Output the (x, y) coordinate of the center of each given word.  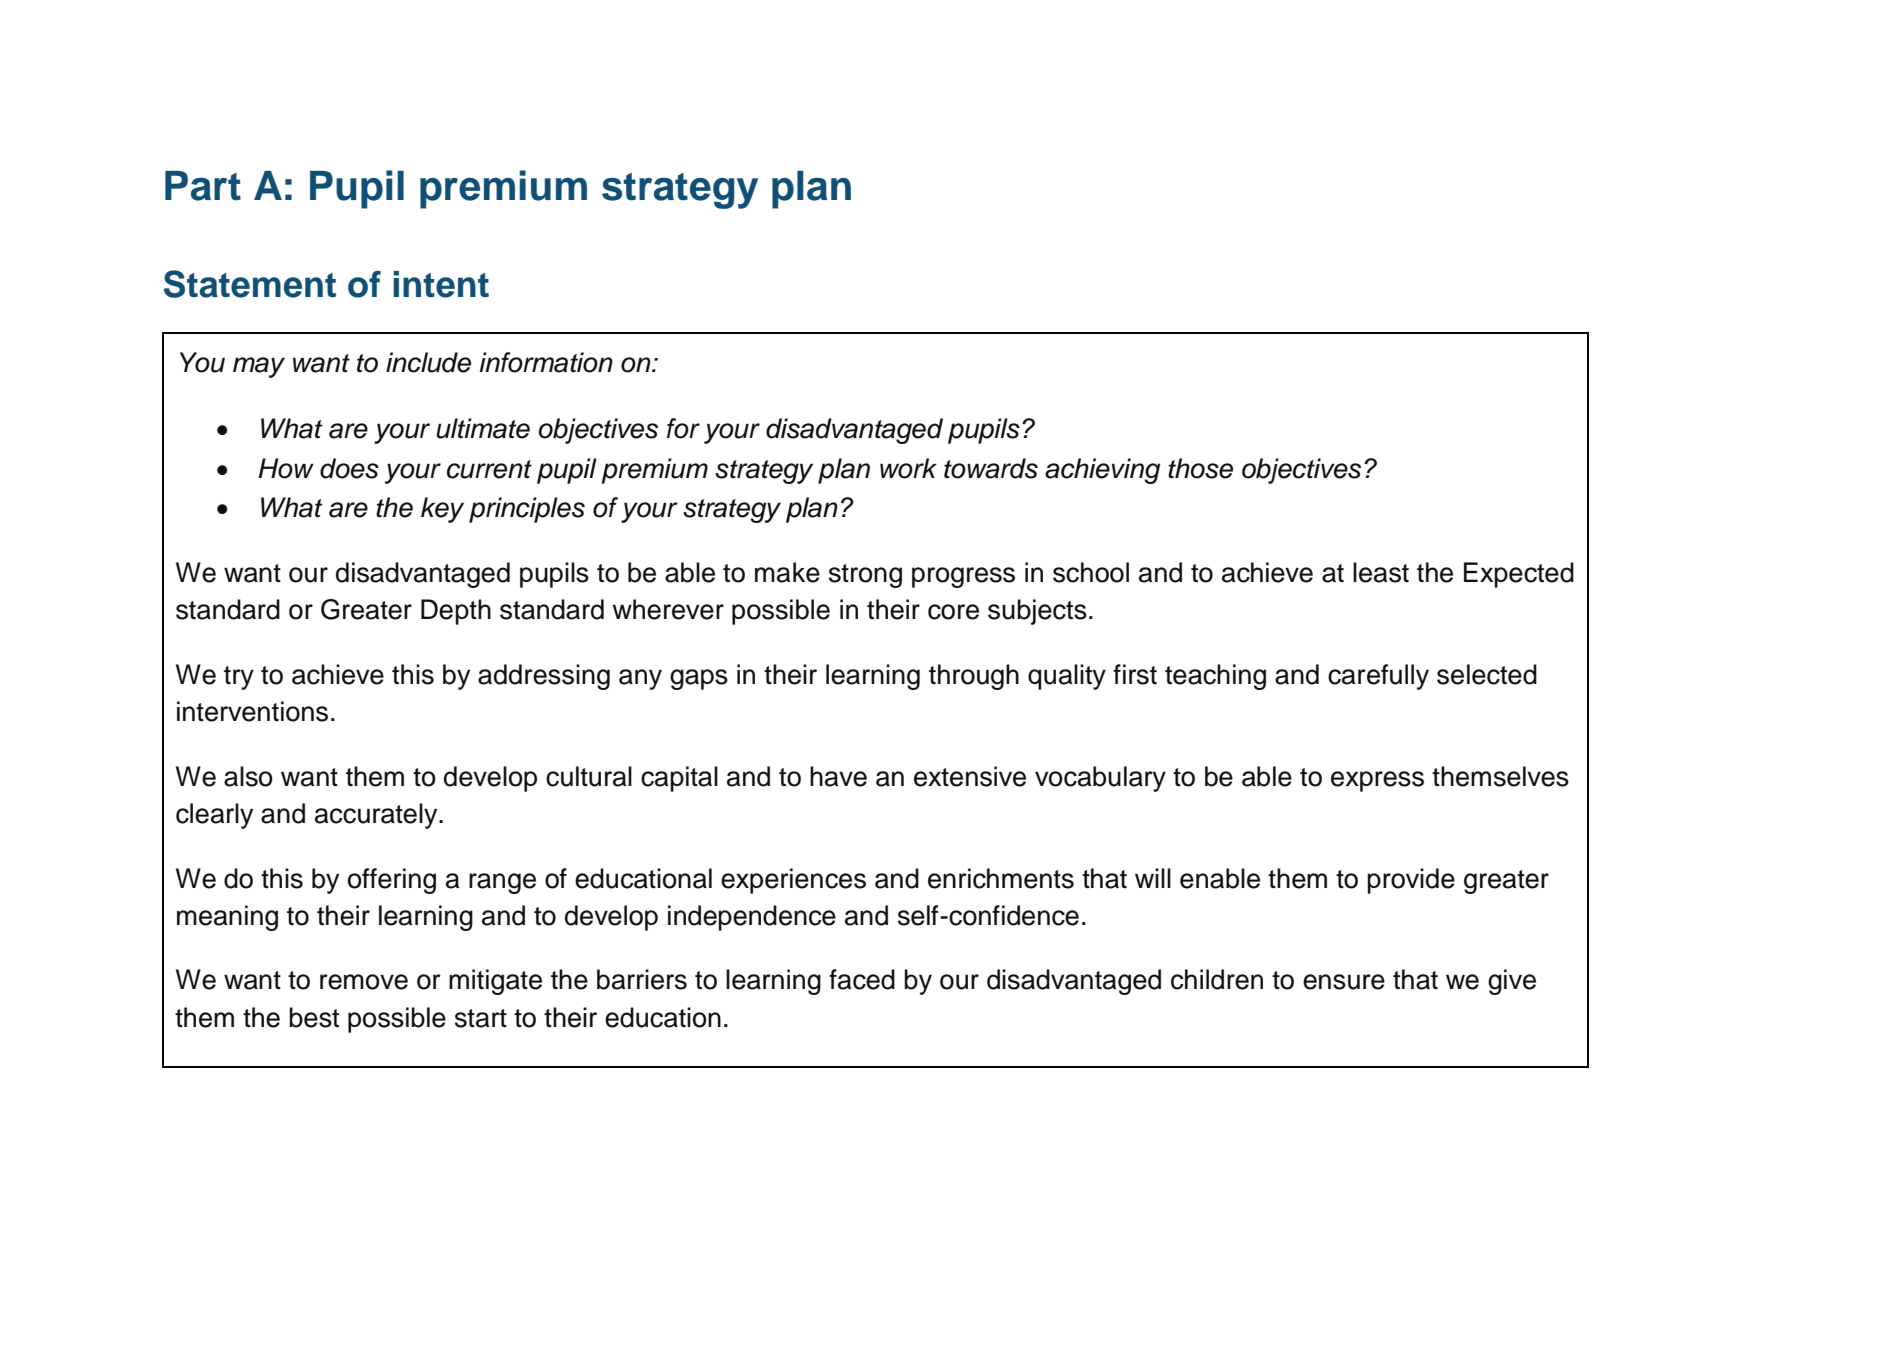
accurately (377, 816)
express (1377, 781)
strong (865, 576)
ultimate (483, 428)
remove (364, 982)
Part (203, 186)
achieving (1102, 471)
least (1381, 572)
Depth (456, 612)
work (908, 468)
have (838, 776)
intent (441, 284)
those (1200, 468)
